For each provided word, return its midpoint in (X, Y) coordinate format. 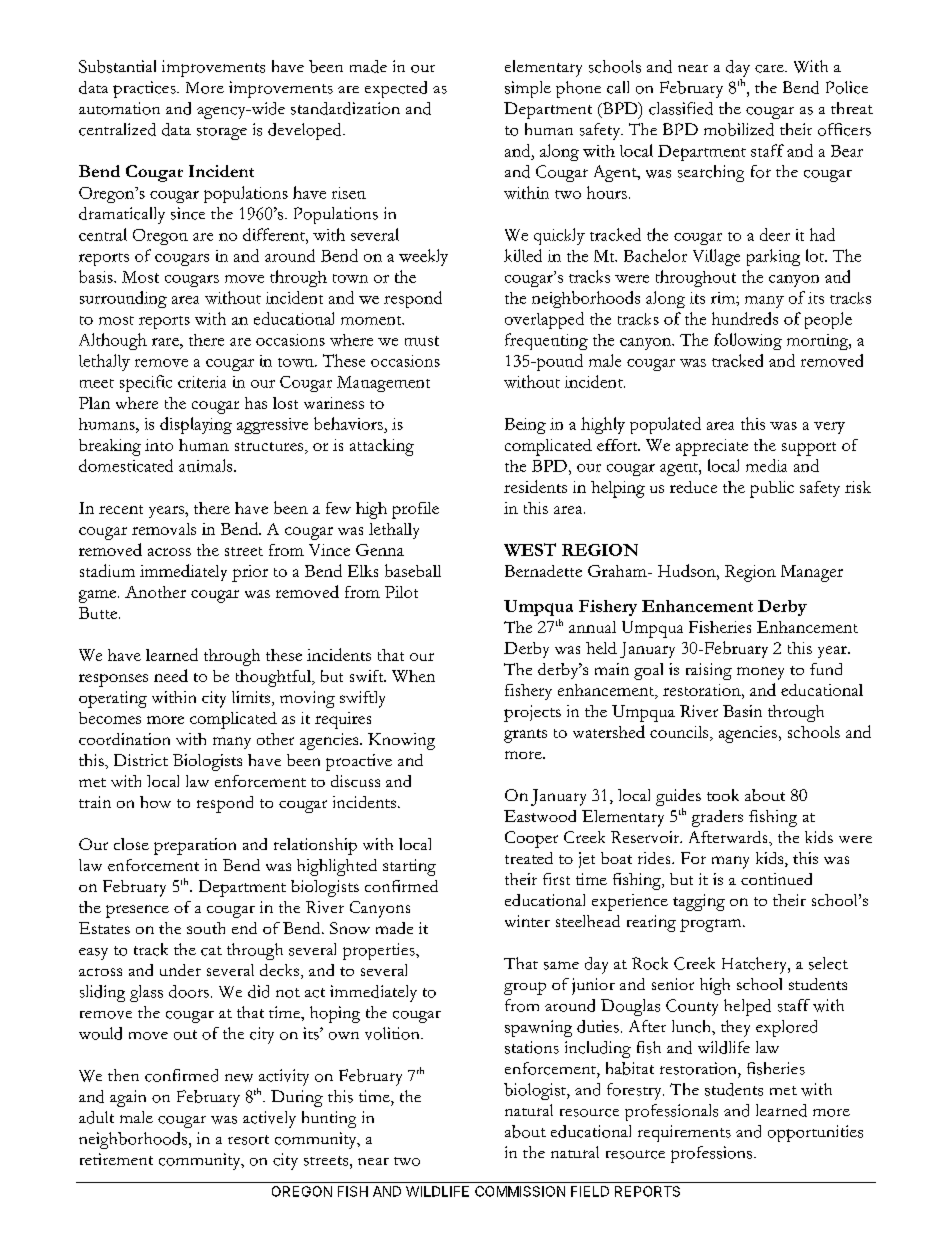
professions (713, 1154)
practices (145, 89)
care (770, 69)
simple (528, 89)
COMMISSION (520, 1191)
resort (248, 1140)
